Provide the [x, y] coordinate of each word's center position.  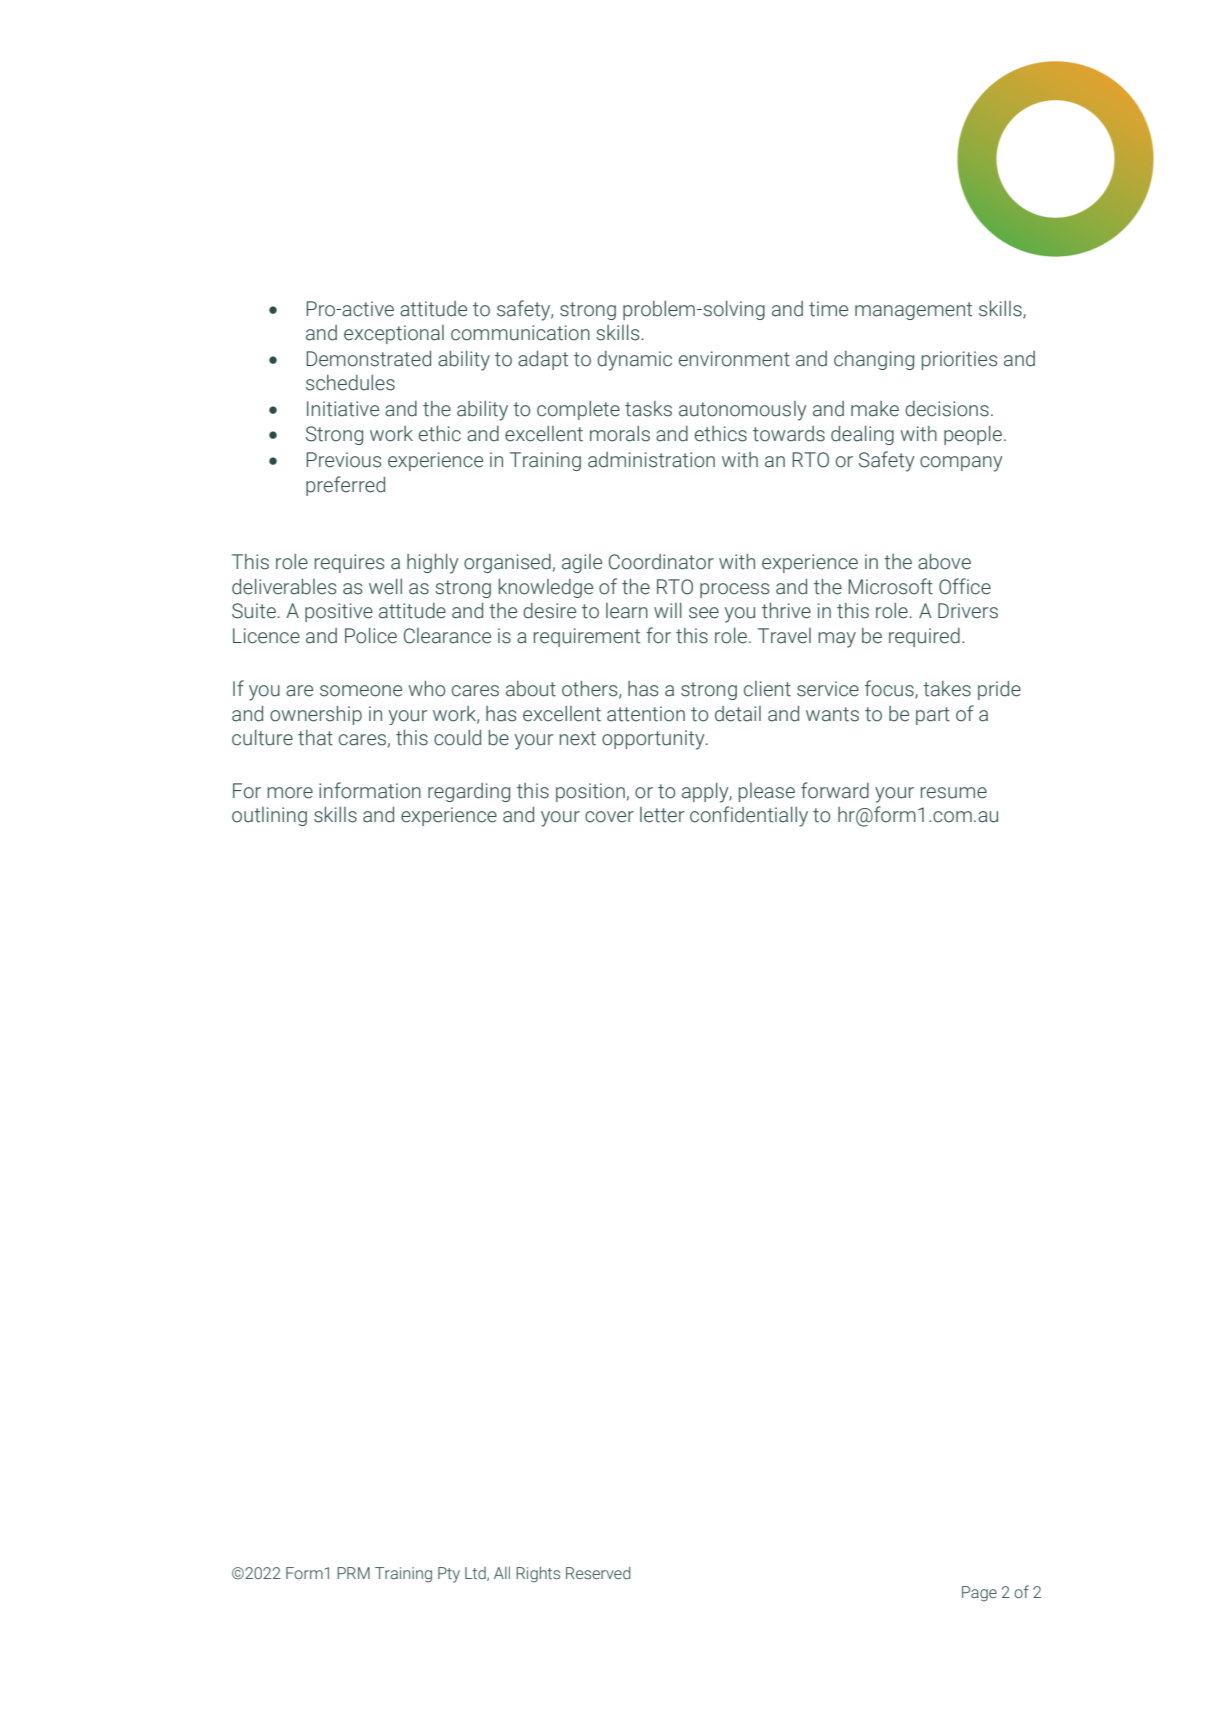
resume [954, 793]
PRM [353, 1573]
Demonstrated [368, 359]
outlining [269, 816]
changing [874, 360]
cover [609, 817]
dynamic [634, 361]
